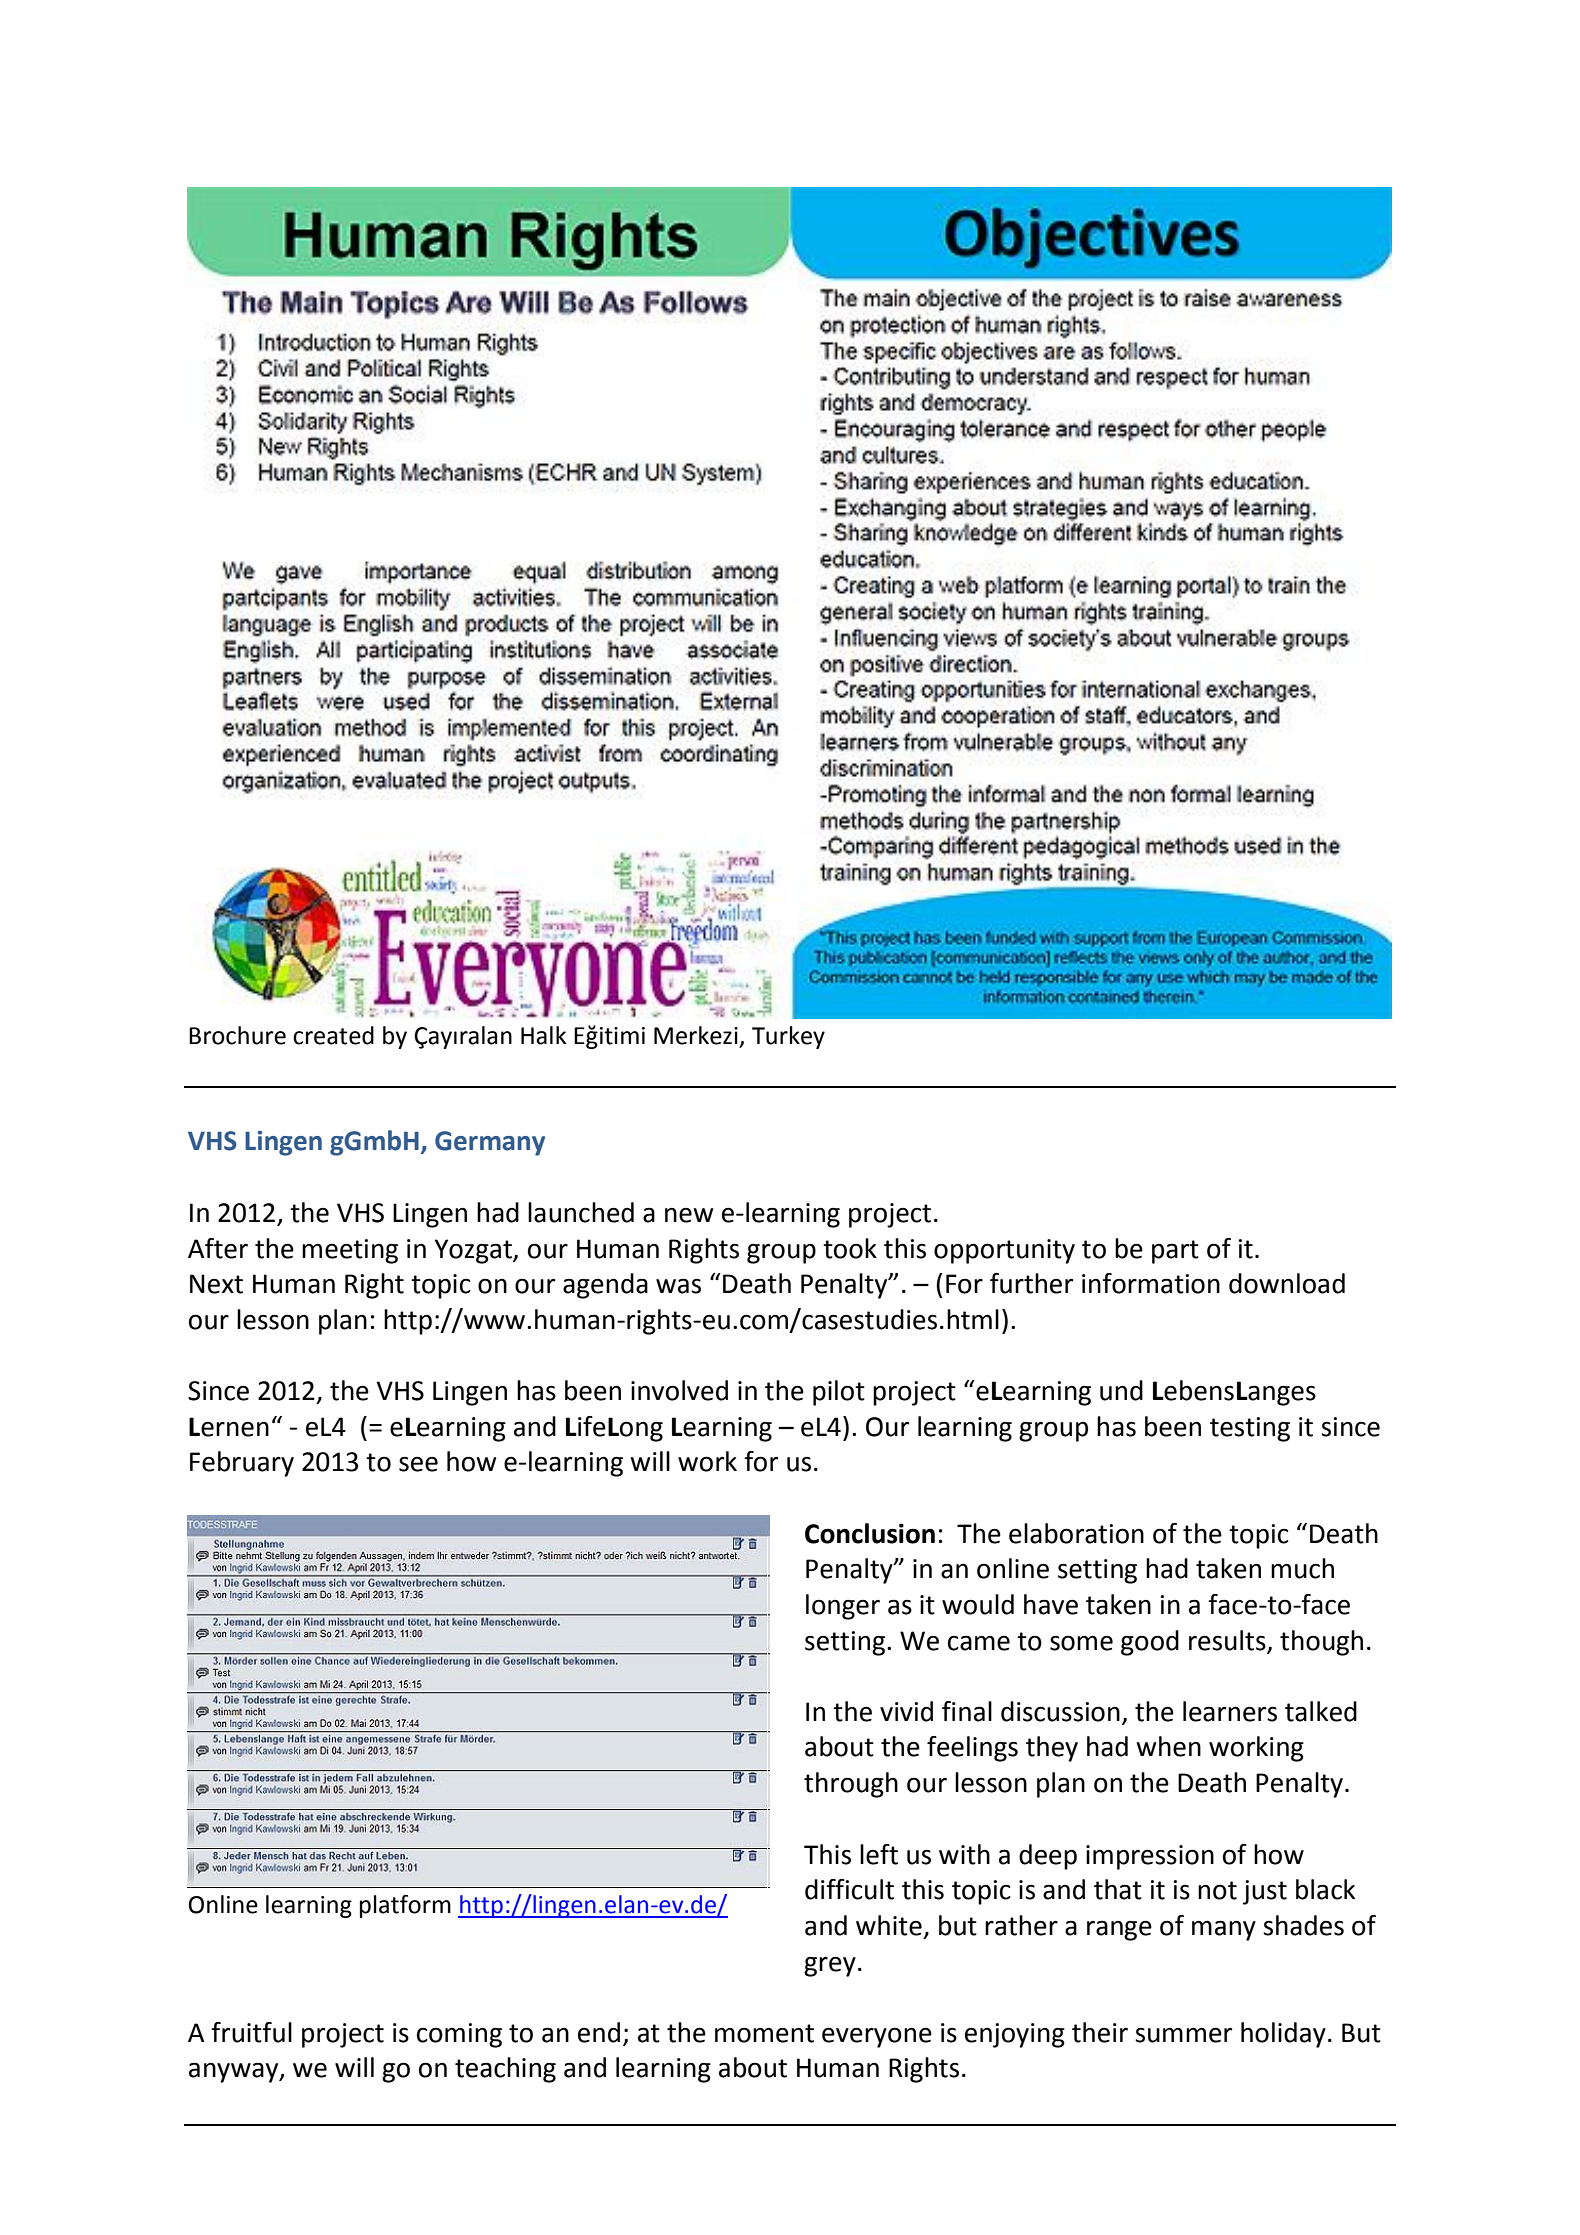 The width and height of the document is (1580, 2235). What do you see at coordinates (1151, 1283) in the document?
I see `information` at bounding box center [1151, 1283].
